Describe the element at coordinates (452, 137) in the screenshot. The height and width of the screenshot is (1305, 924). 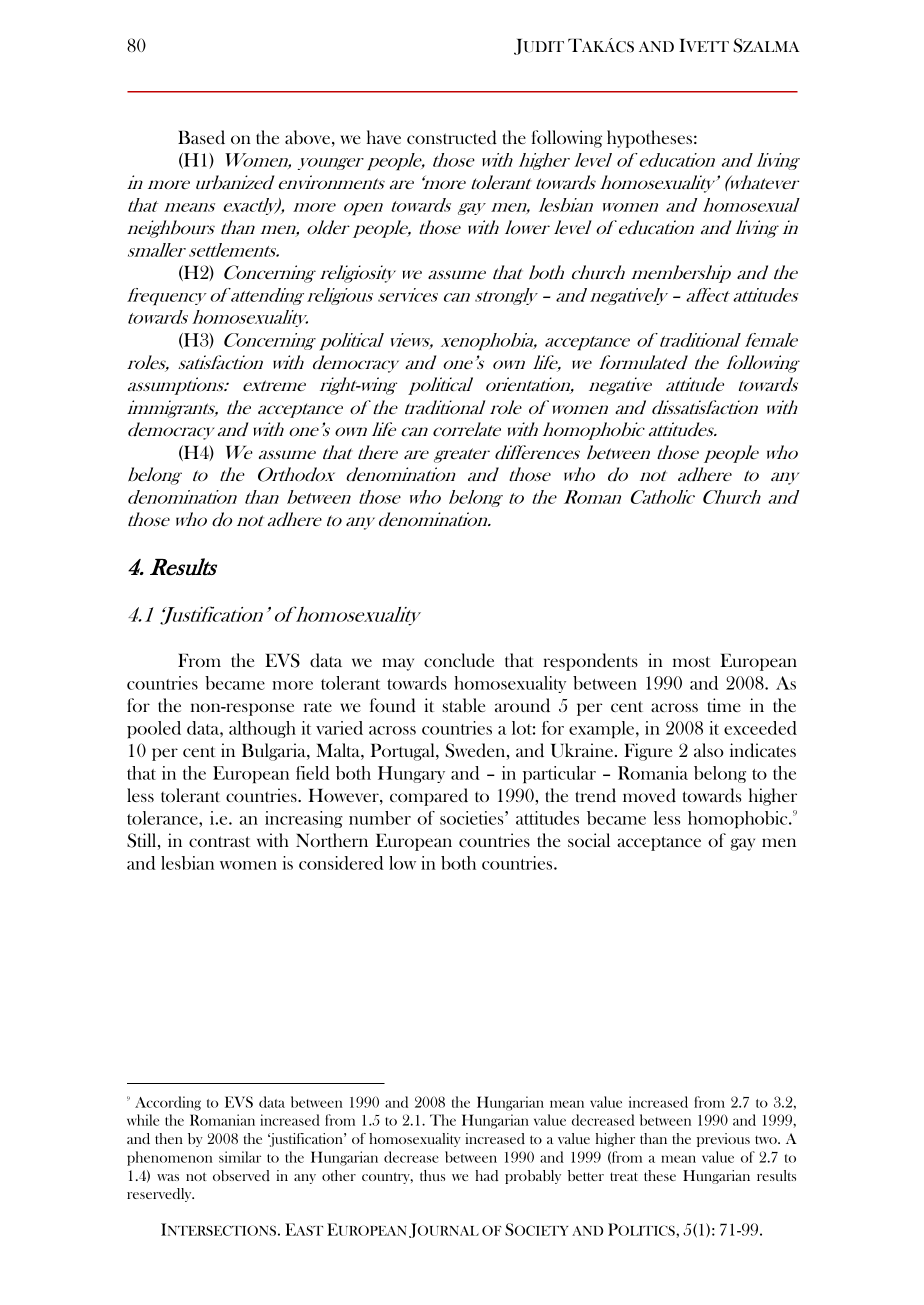
I see `constructed` at that location.
